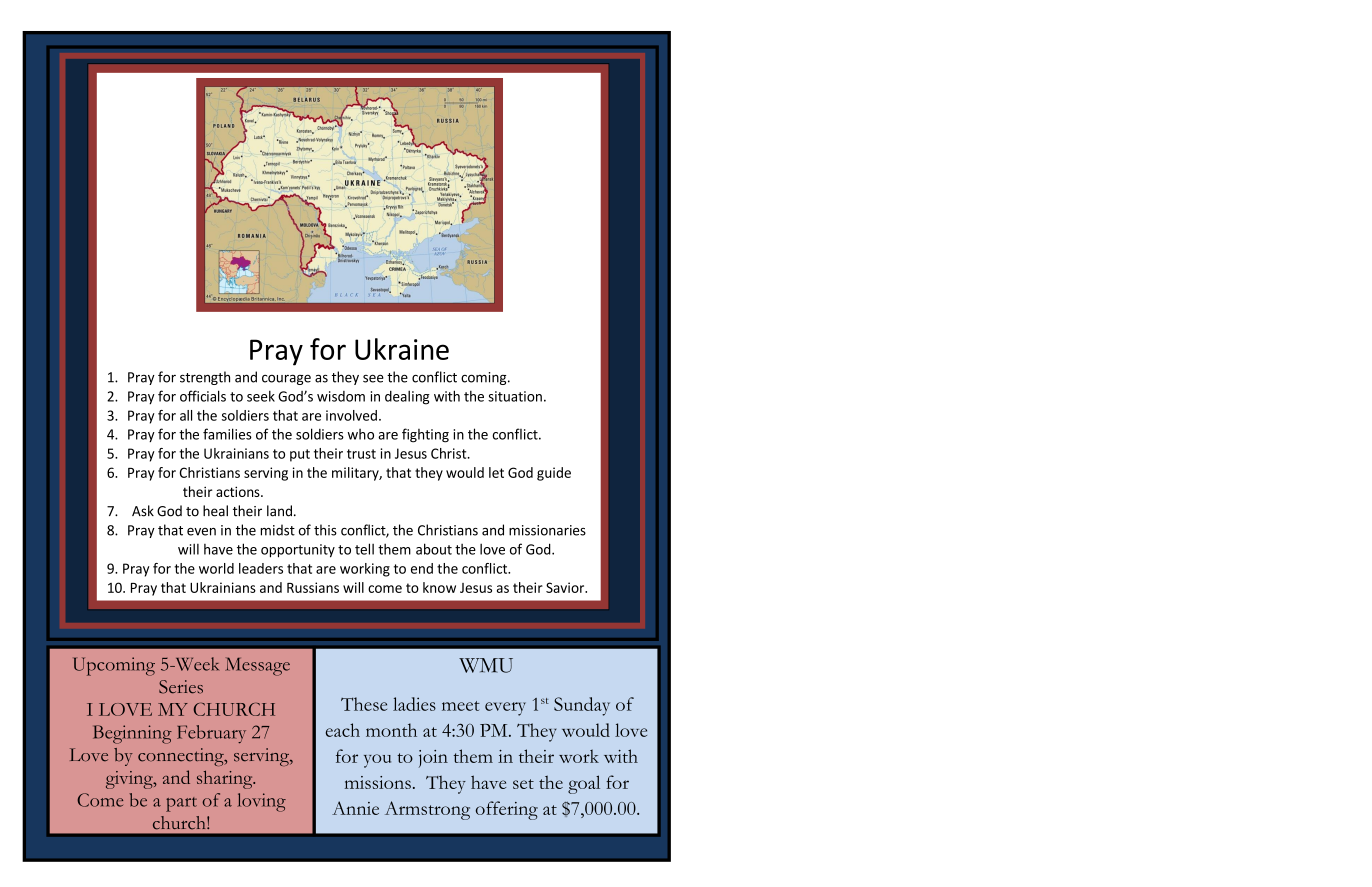 The image size is (1372, 887). I want to click on families, so click(227, 434).
